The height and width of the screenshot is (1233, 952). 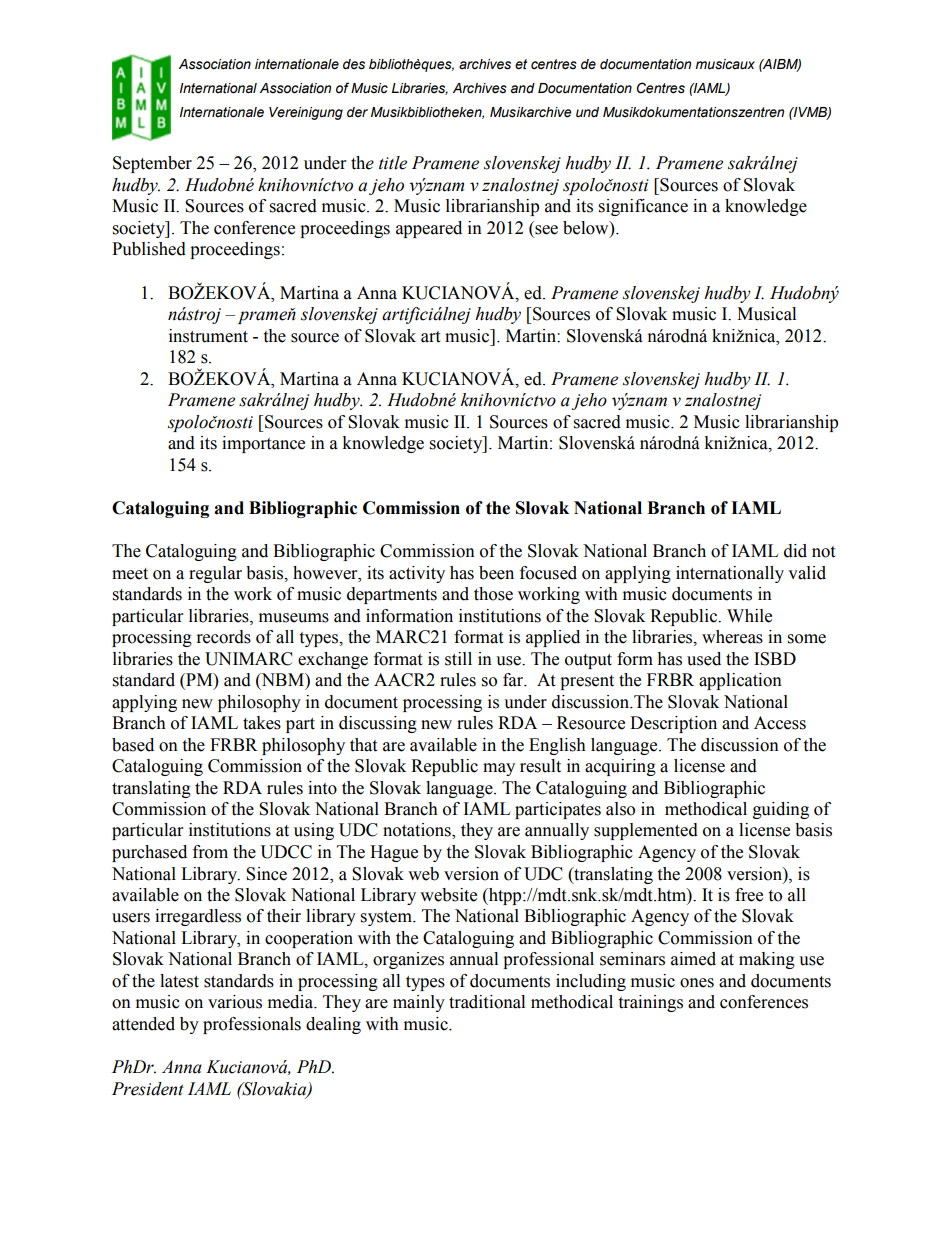 What do you see at coordinates (732, 637) in the screenshot?
I see `whereas` at bounding box center [732, 637].
